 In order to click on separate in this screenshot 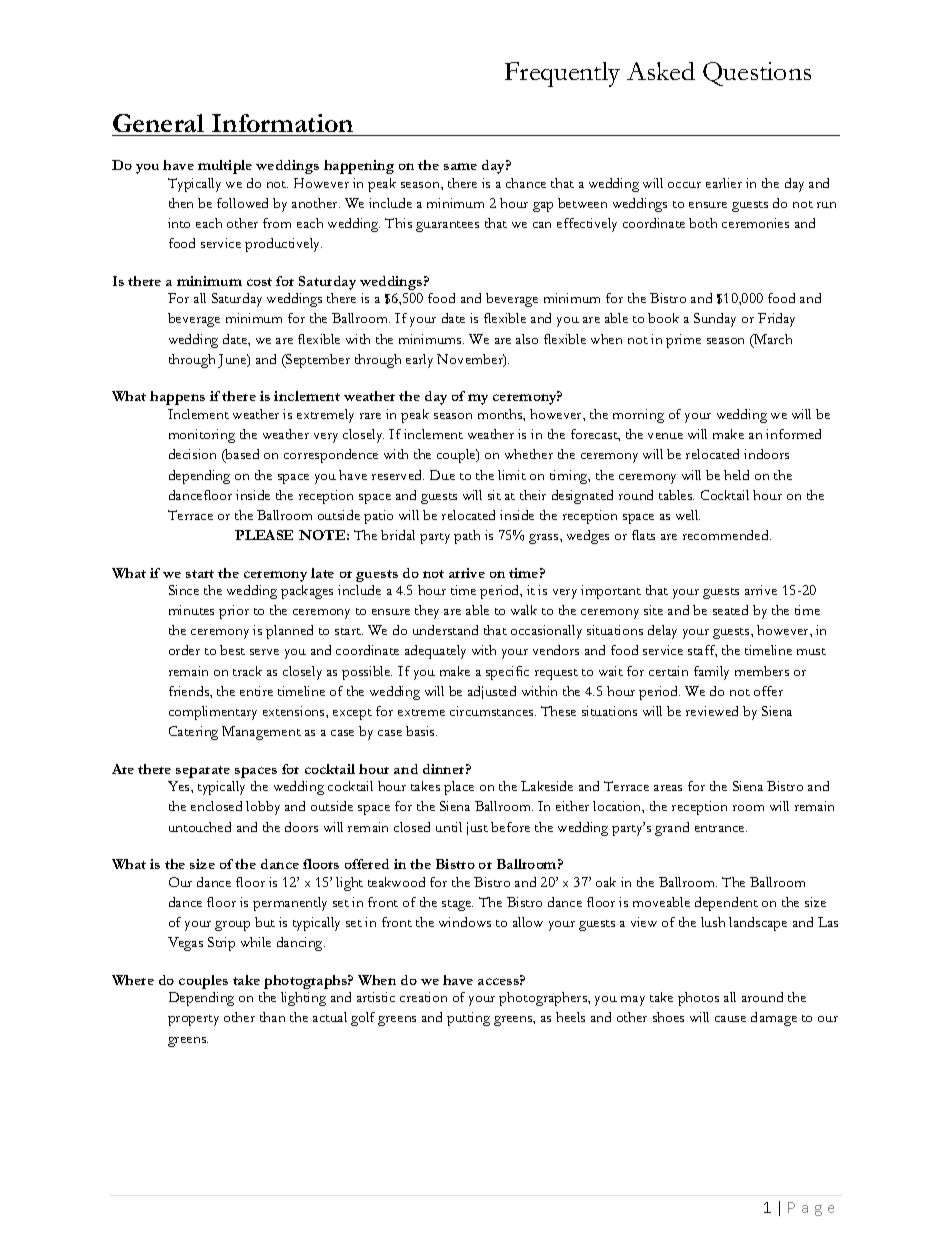, I will do `click(203, 772)`.
